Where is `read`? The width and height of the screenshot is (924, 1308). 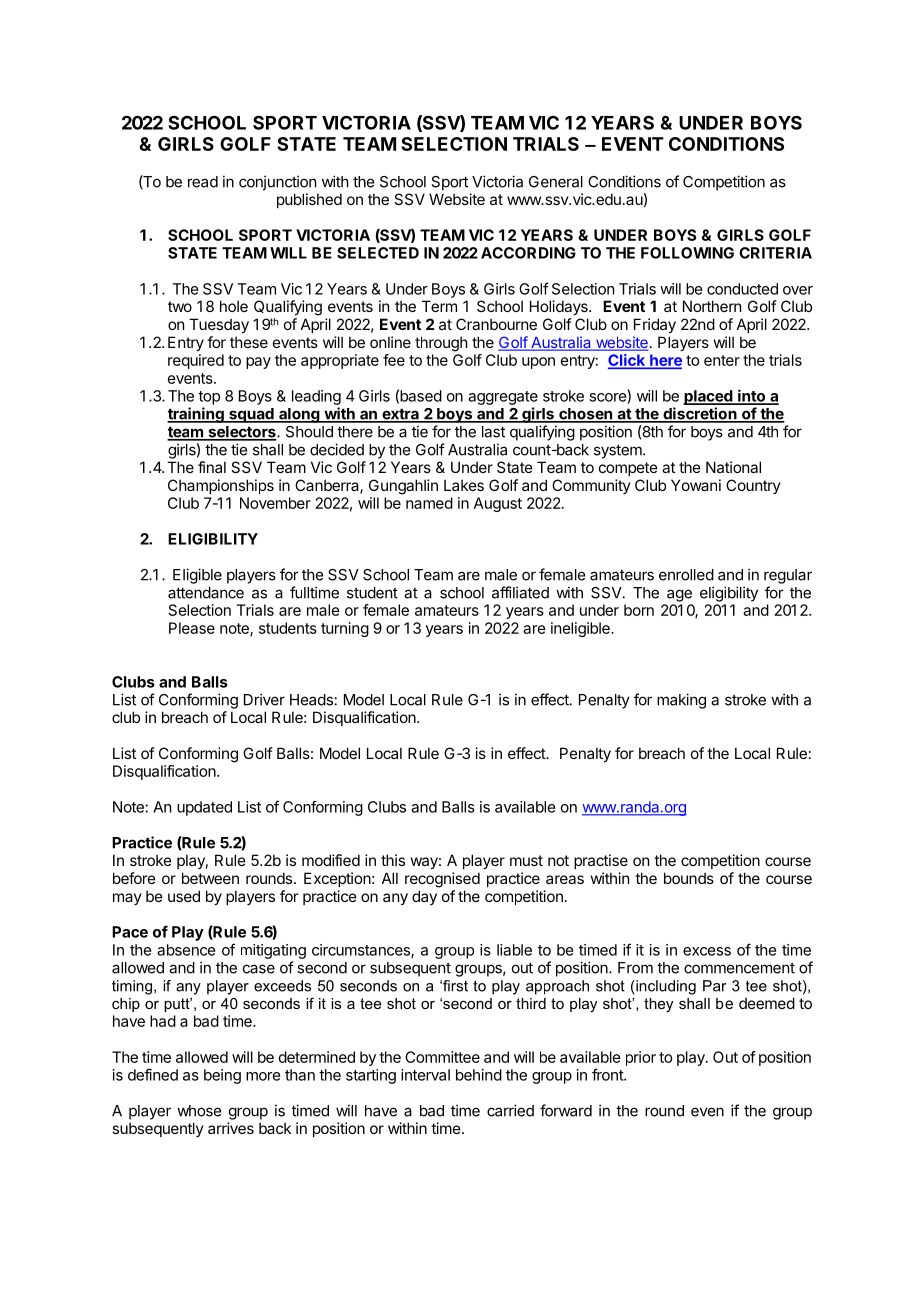 read is located at coordinates (203, 182).
